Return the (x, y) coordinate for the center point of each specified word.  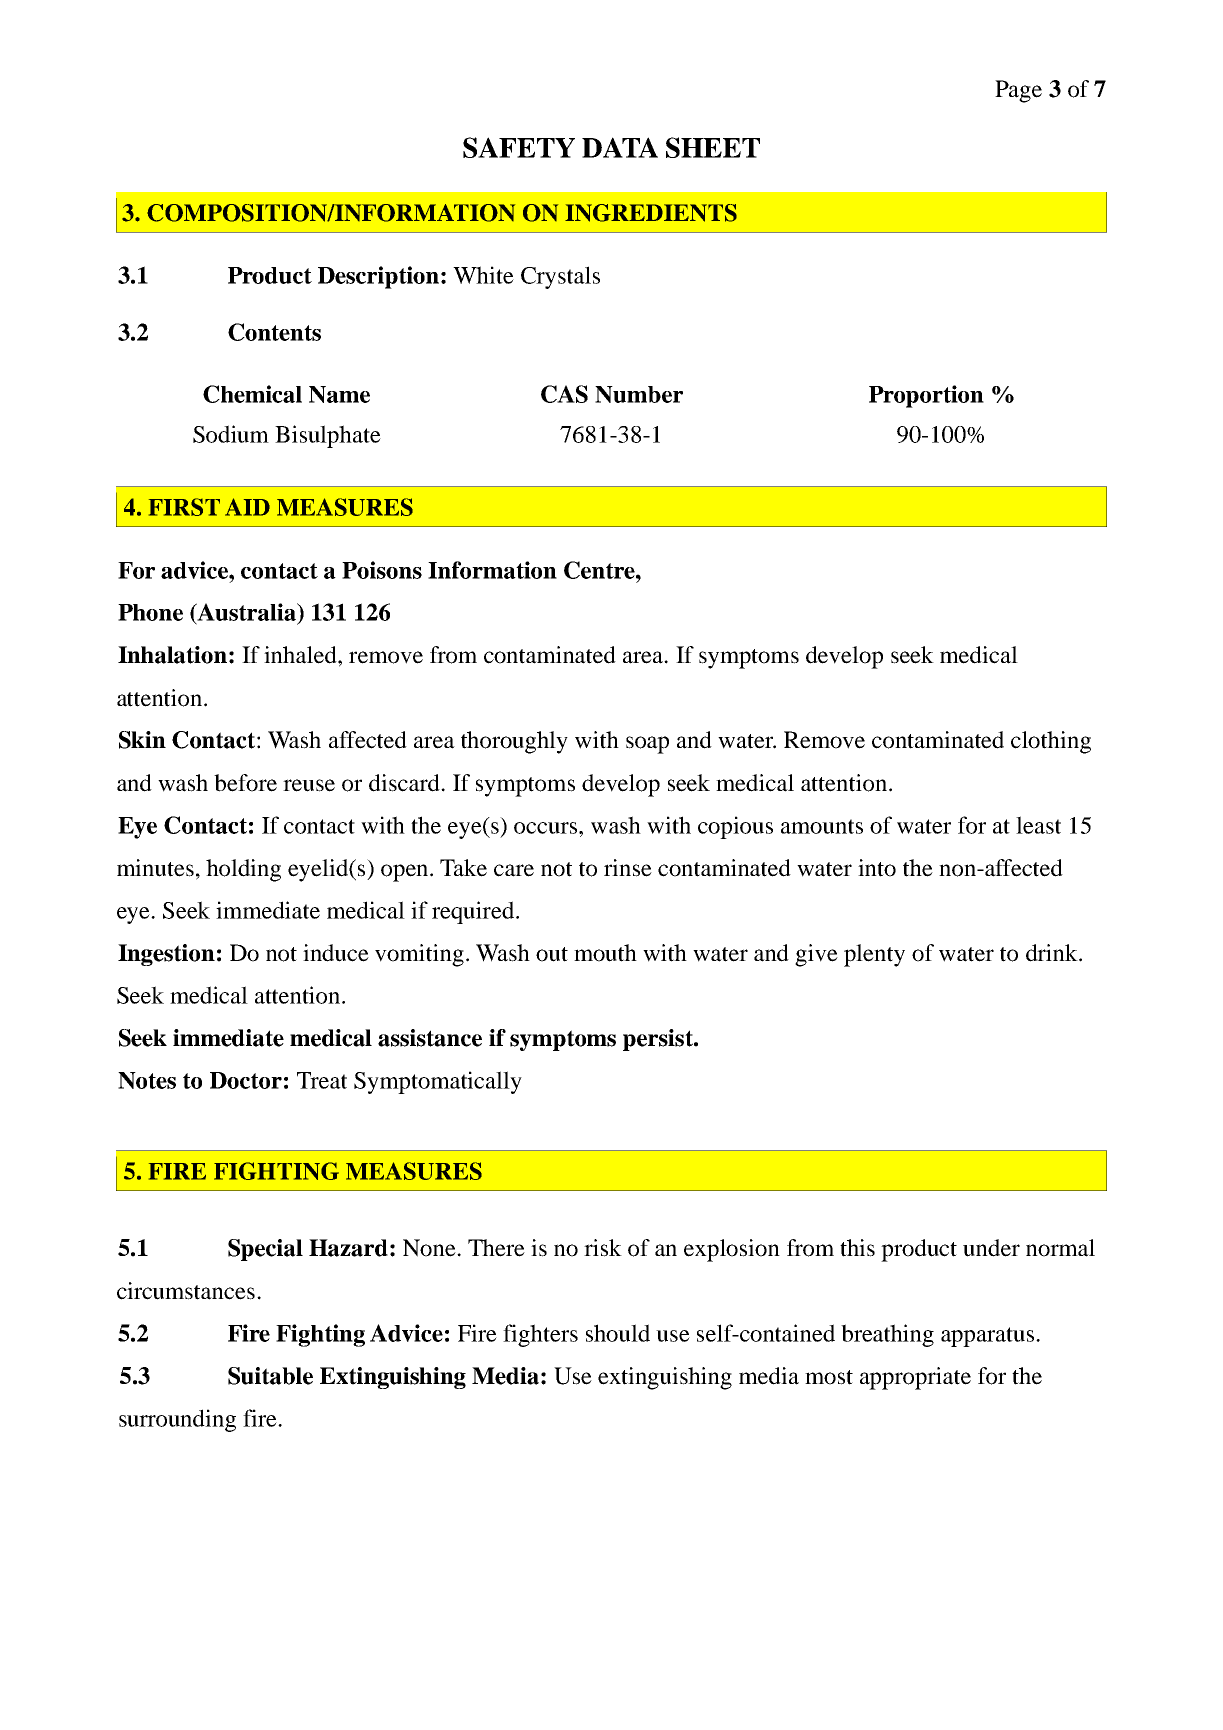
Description (380, 277)
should (618, 1333)
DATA (620, 147)
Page (1018, 91)
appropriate (915, 1378)
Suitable (270, 1376)
